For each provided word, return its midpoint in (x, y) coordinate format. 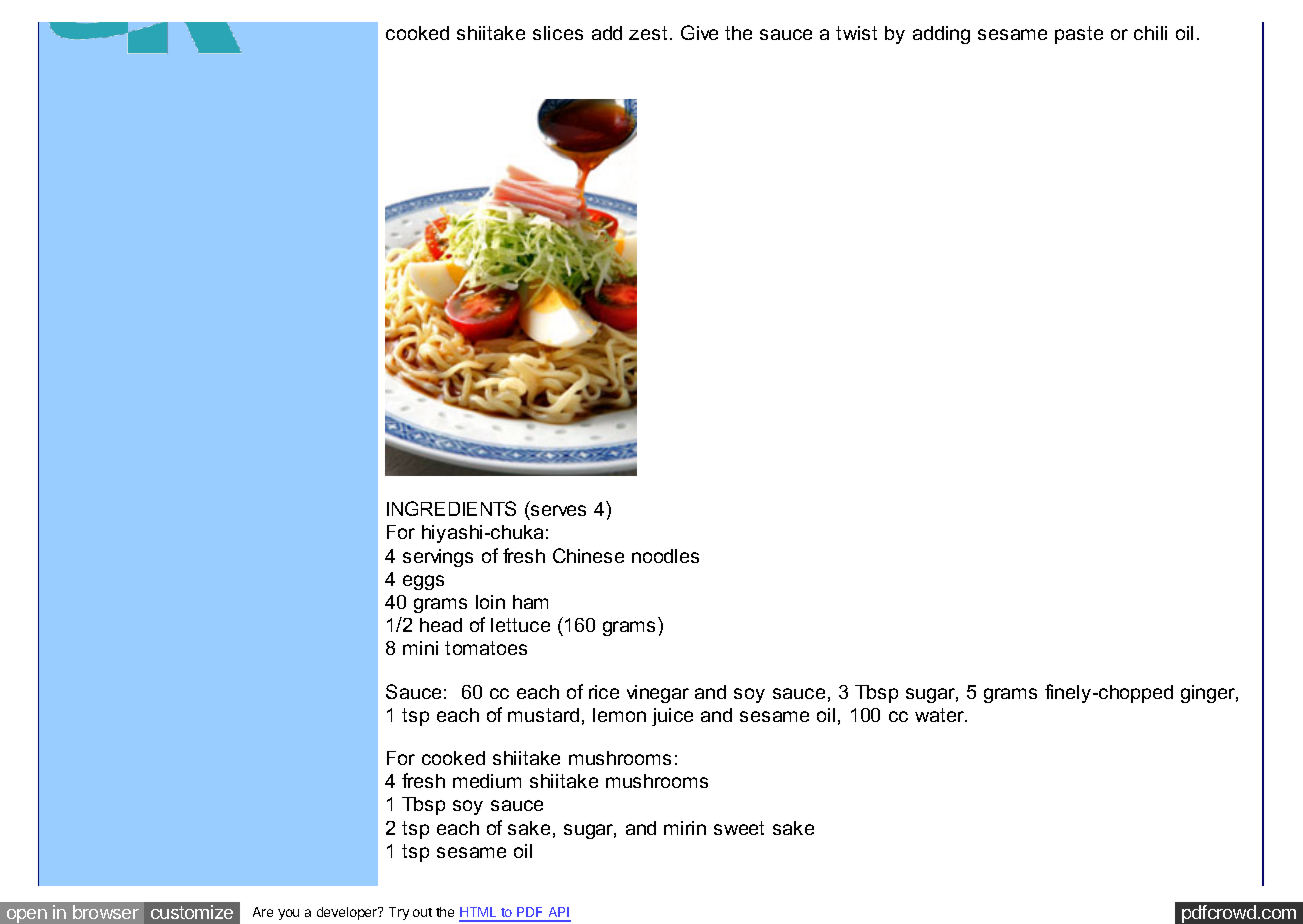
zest (648, 33)
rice (604, 692)
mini (420, 648)
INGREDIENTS (451, 508)
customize (192, 912)
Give (699, 32)
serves (558, 510)
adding (941, 35)
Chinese (588, 555)
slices (558, 33)
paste (1079, 35)
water (941, 715)
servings (438, 558)
